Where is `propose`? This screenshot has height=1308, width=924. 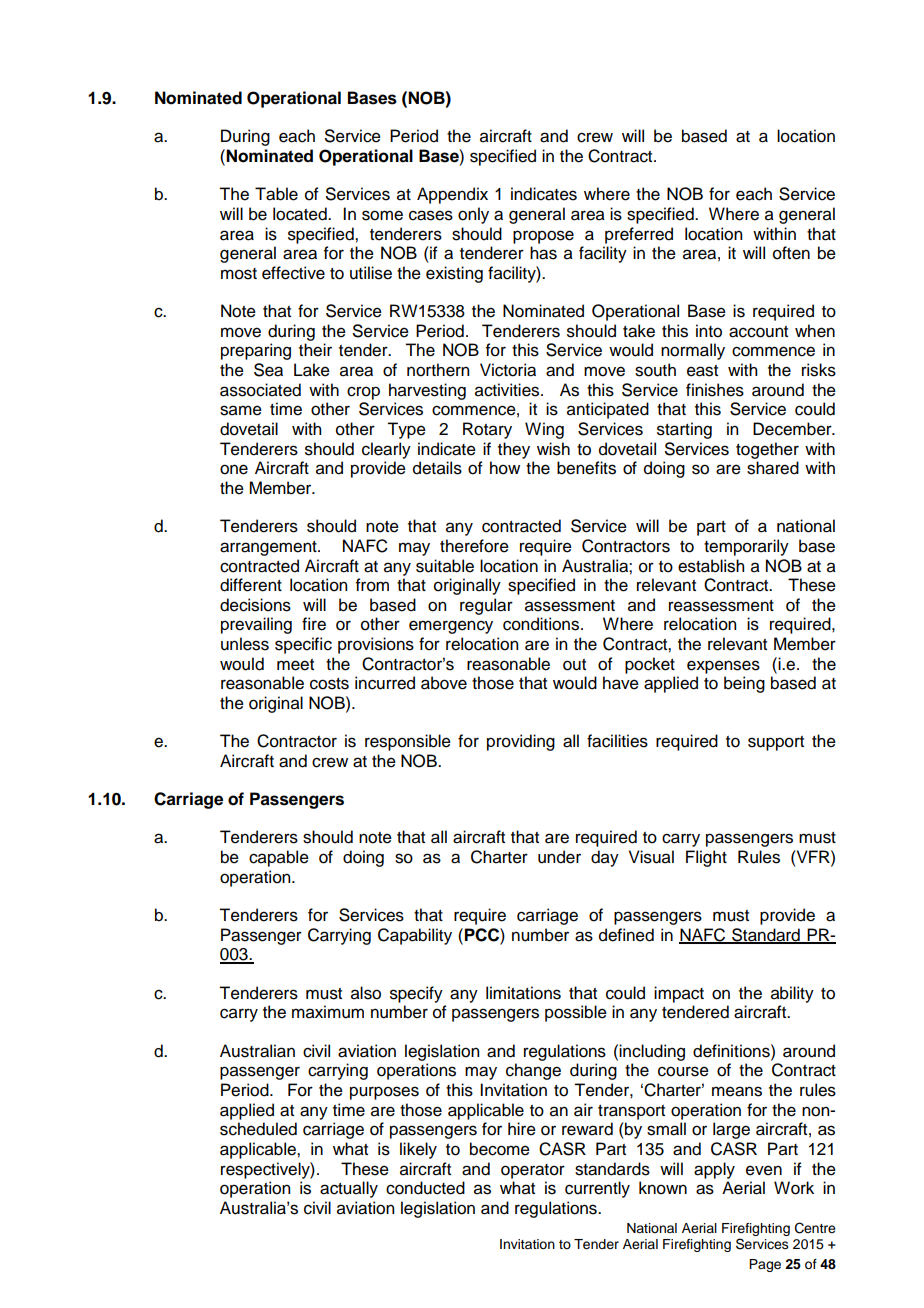 propose is located at coordinates (543, 237).
